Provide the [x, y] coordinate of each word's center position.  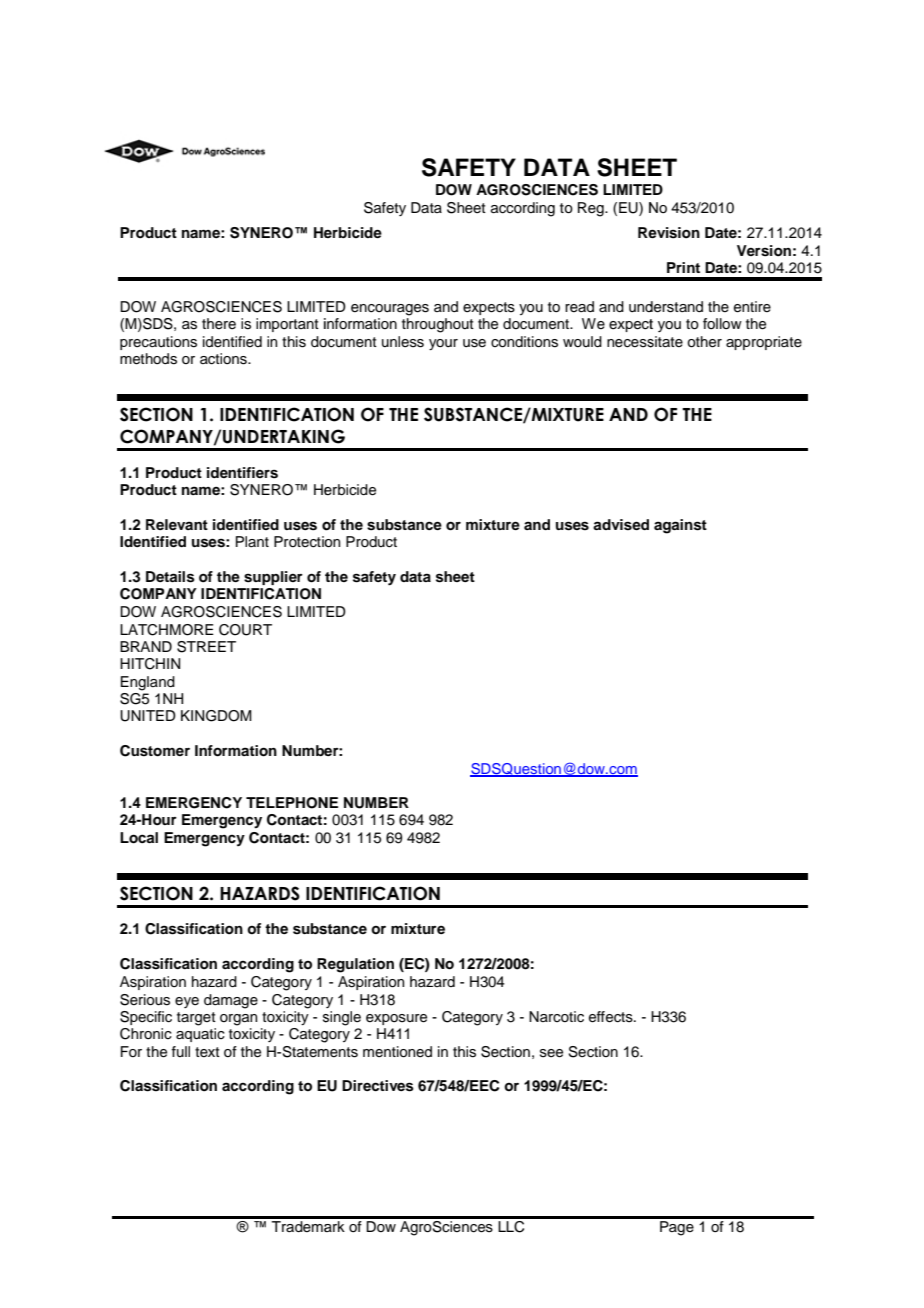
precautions [158, 343]
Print [683, 267]
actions [224, 359]
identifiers [242, 473]
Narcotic [556, 1017]
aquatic [200, 1035]
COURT [245, 630]
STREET [206, 647]
